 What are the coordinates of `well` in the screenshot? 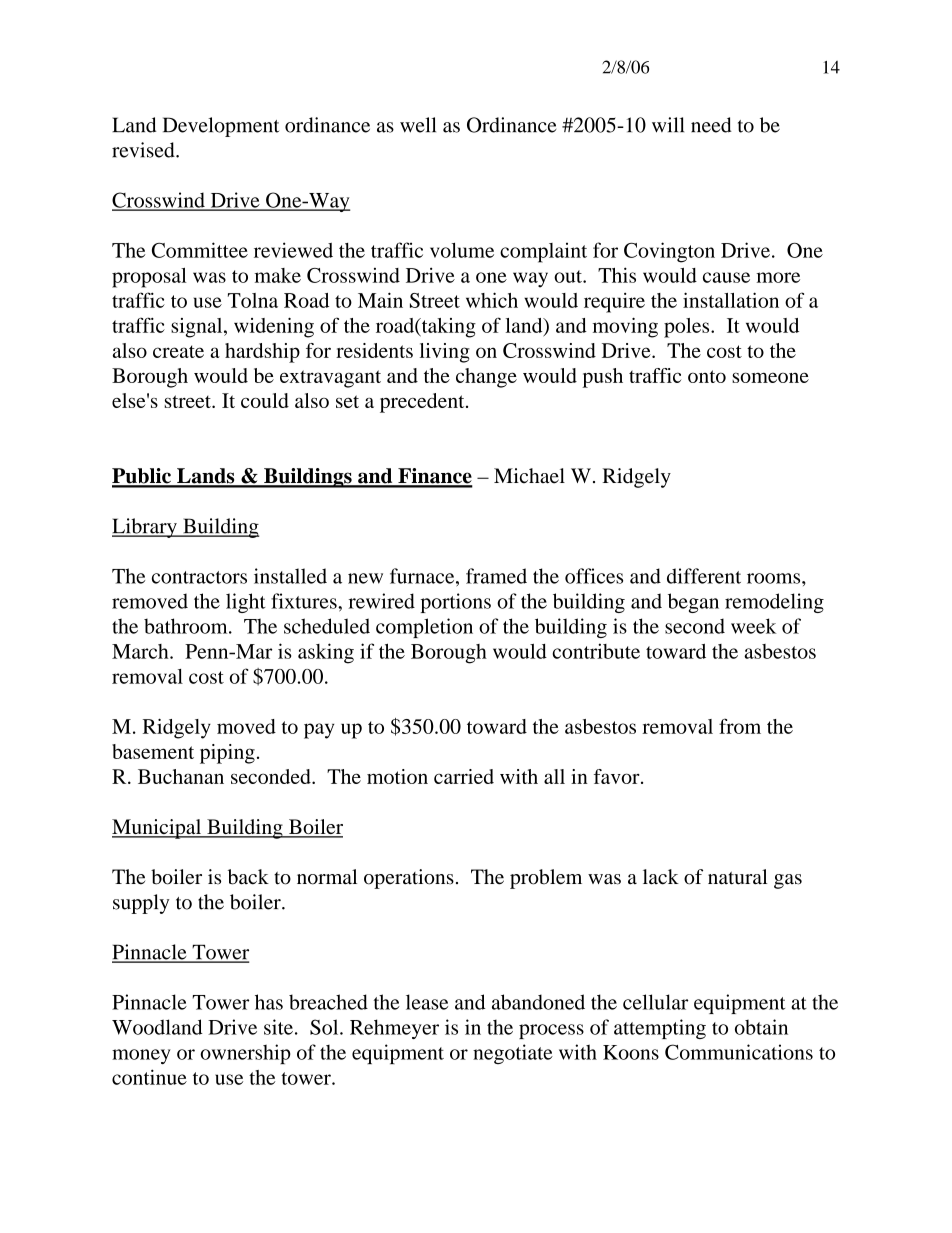 It's located at (418, 125).
